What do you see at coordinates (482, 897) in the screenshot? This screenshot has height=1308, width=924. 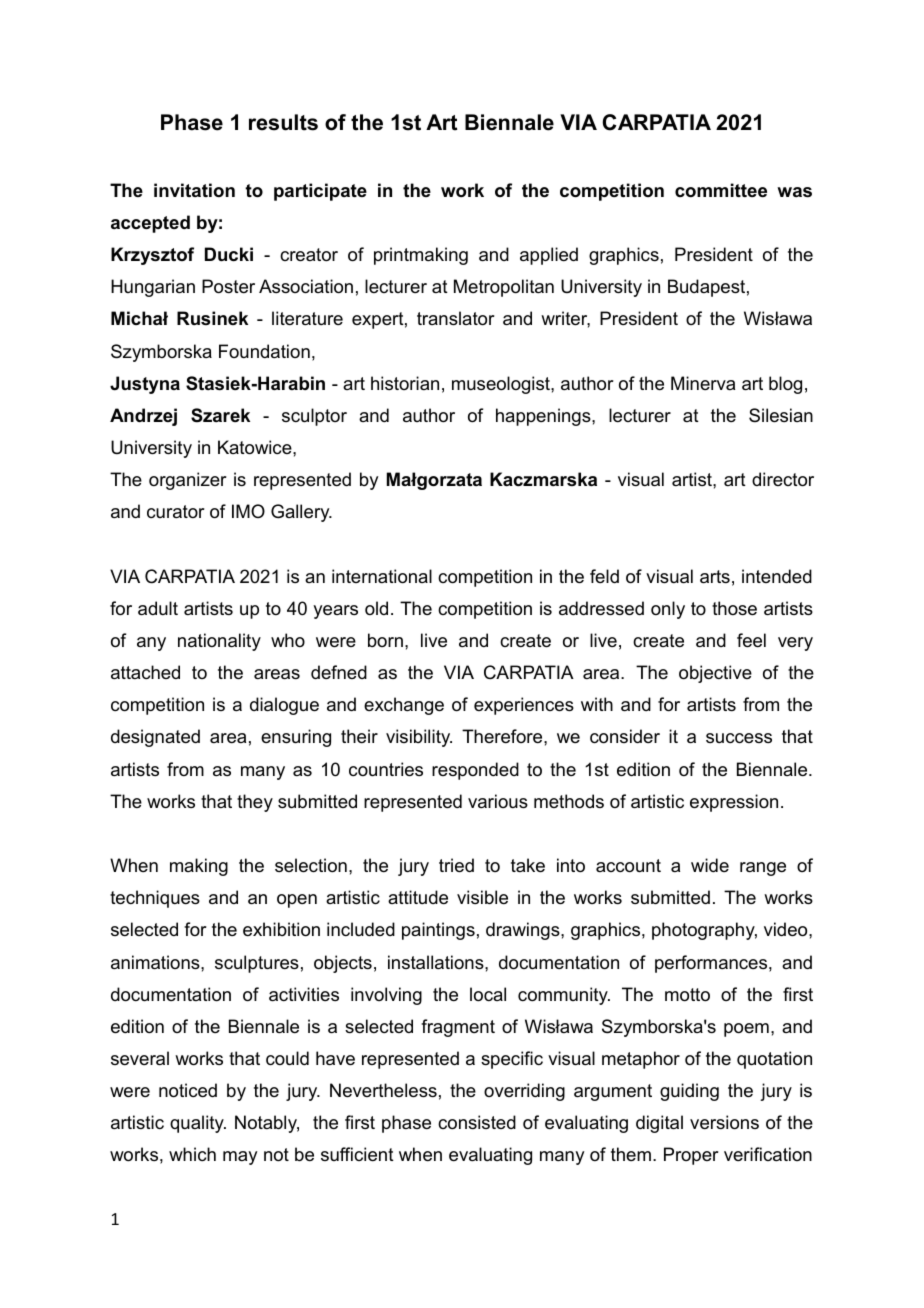 I see `visible` at bounding box center [482, 897].
